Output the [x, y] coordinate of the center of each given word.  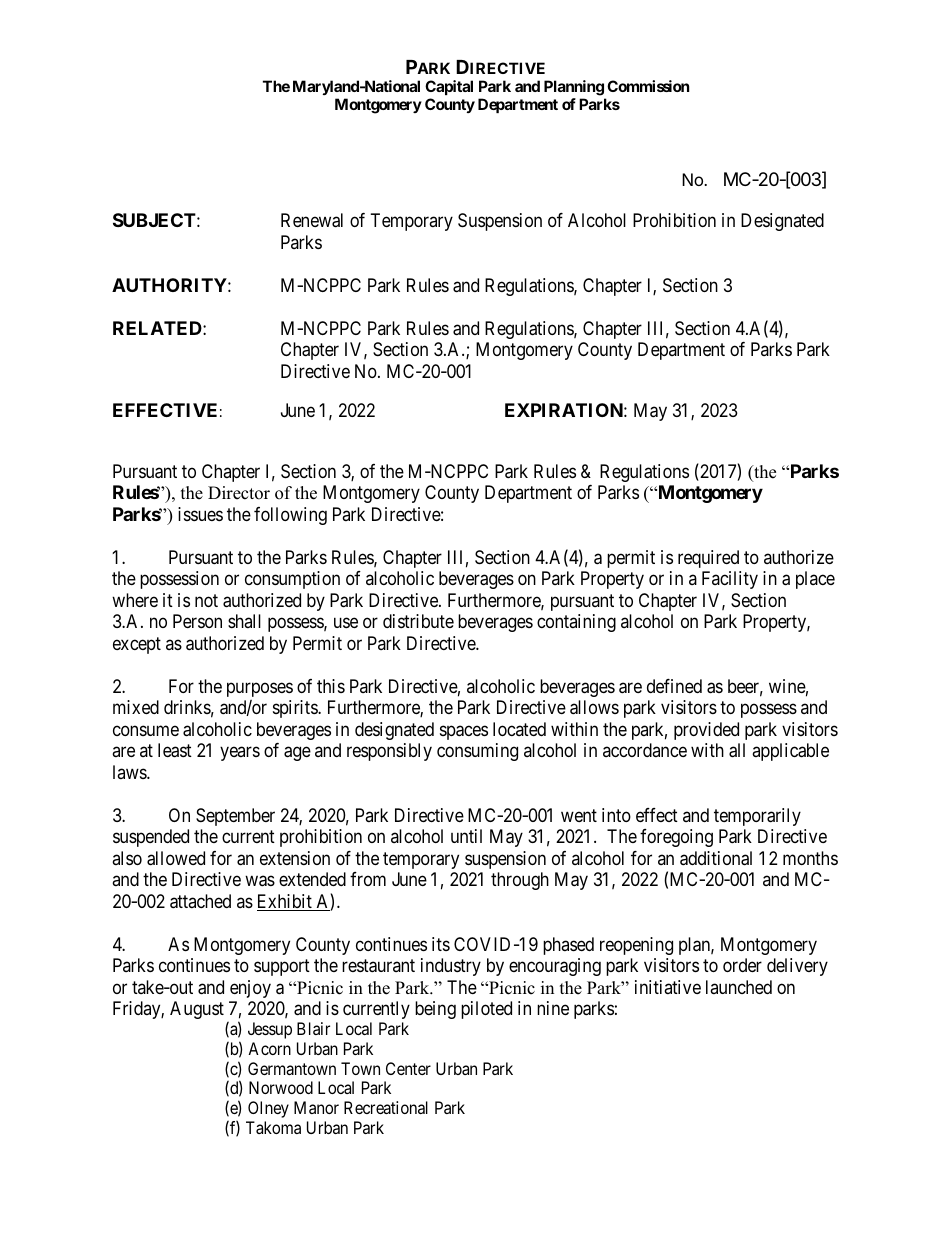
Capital [449, 87]
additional [716, 858]
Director [239, 493]
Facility [730, 580]
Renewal [312, 220]
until [466, 836]
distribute [418, 621]
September [235, 817]
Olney [268, 1109]
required [708, 559]
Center [408, 1068]
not [206, 600]
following [290, 516]
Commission [648, 86]
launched [739, 987]
